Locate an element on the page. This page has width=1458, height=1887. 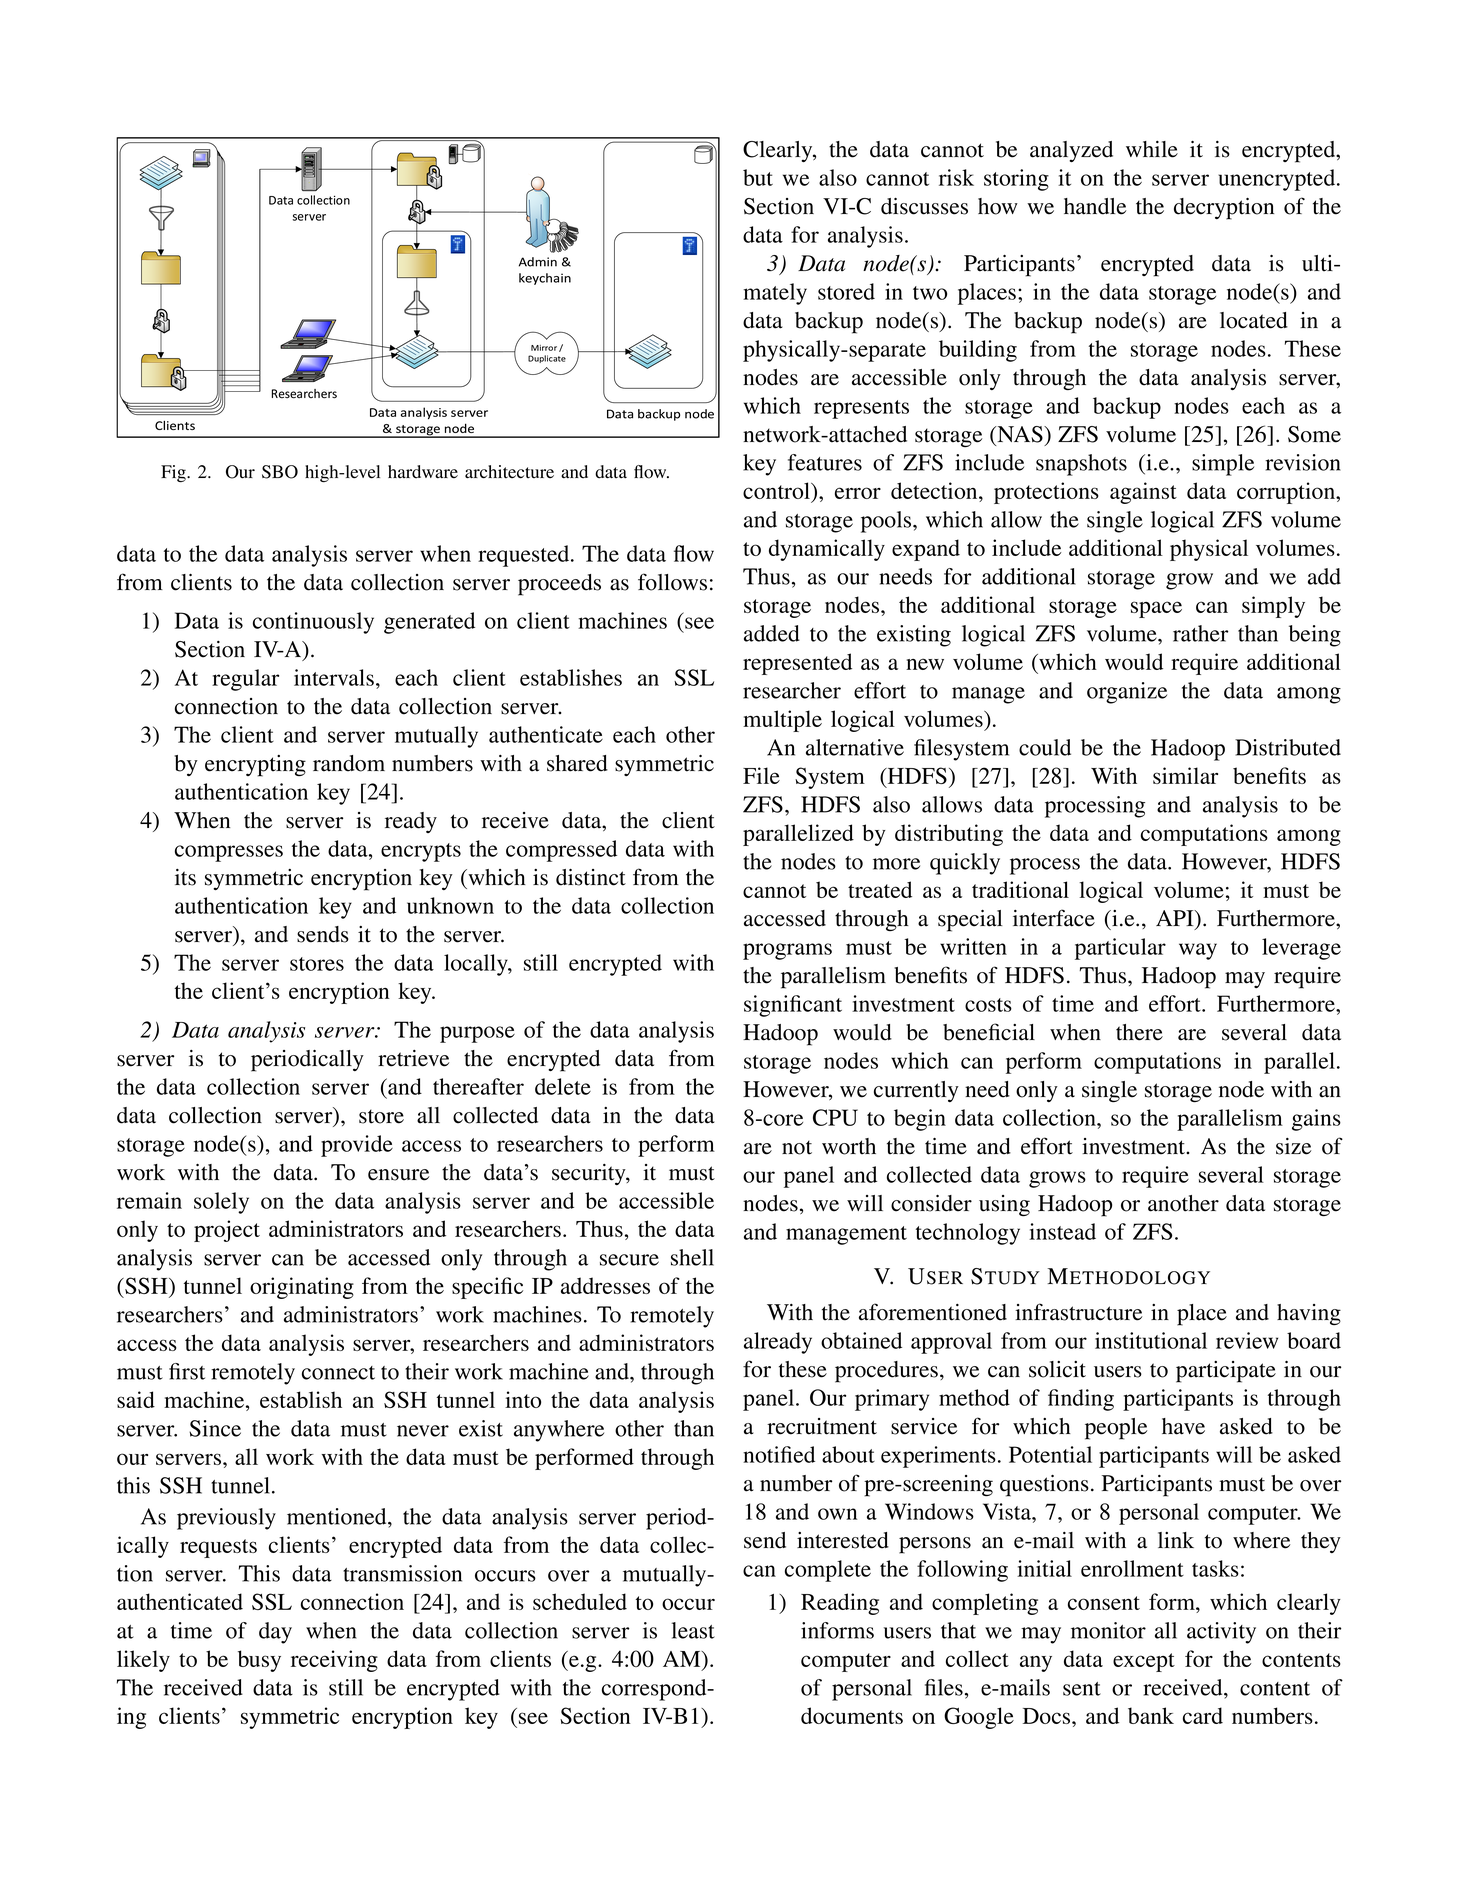
busy is located at coordinates (259, 1661).
